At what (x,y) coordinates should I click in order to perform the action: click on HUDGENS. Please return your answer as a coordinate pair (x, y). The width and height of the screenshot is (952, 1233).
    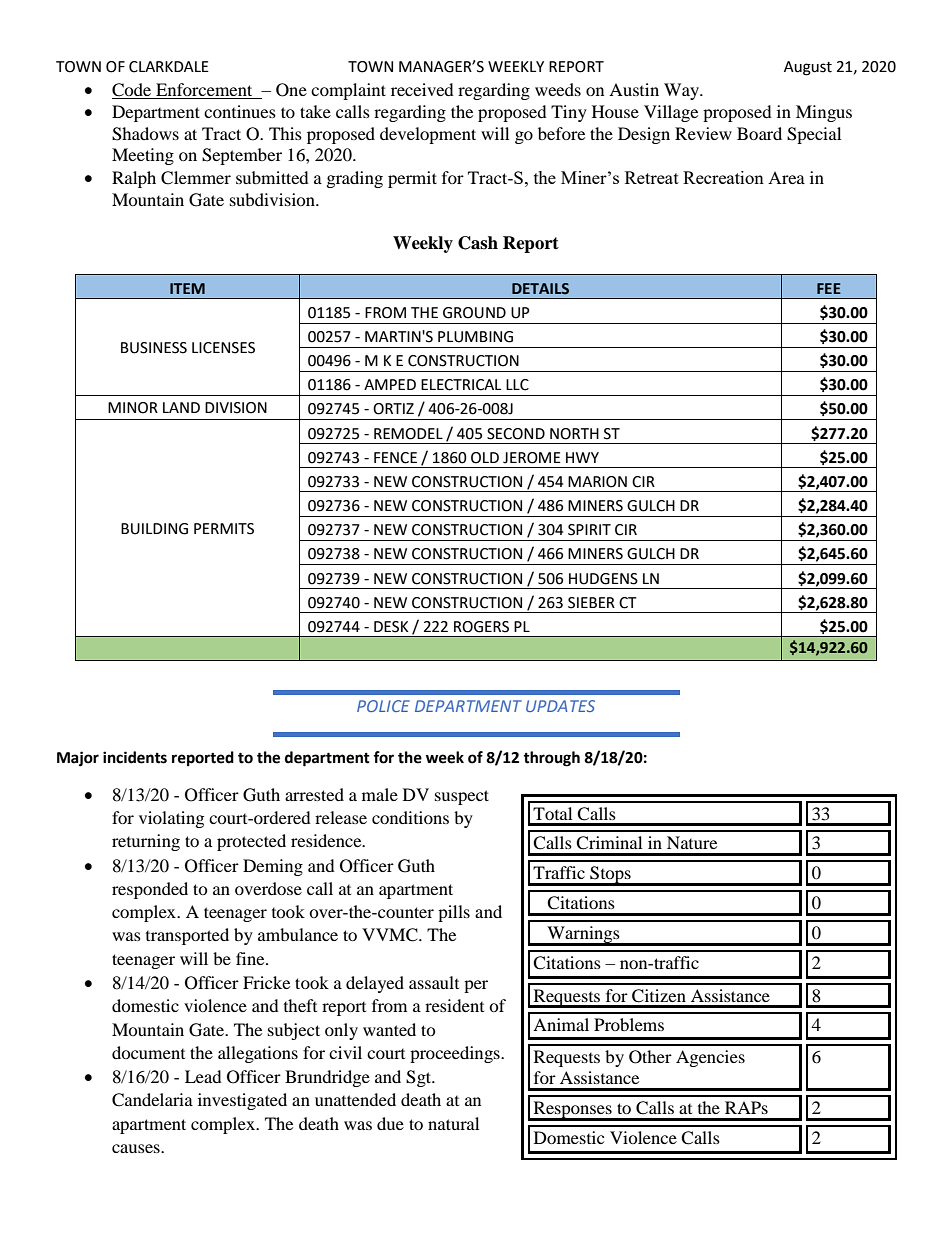
    Looking at the image, I should click on (603, 579).
